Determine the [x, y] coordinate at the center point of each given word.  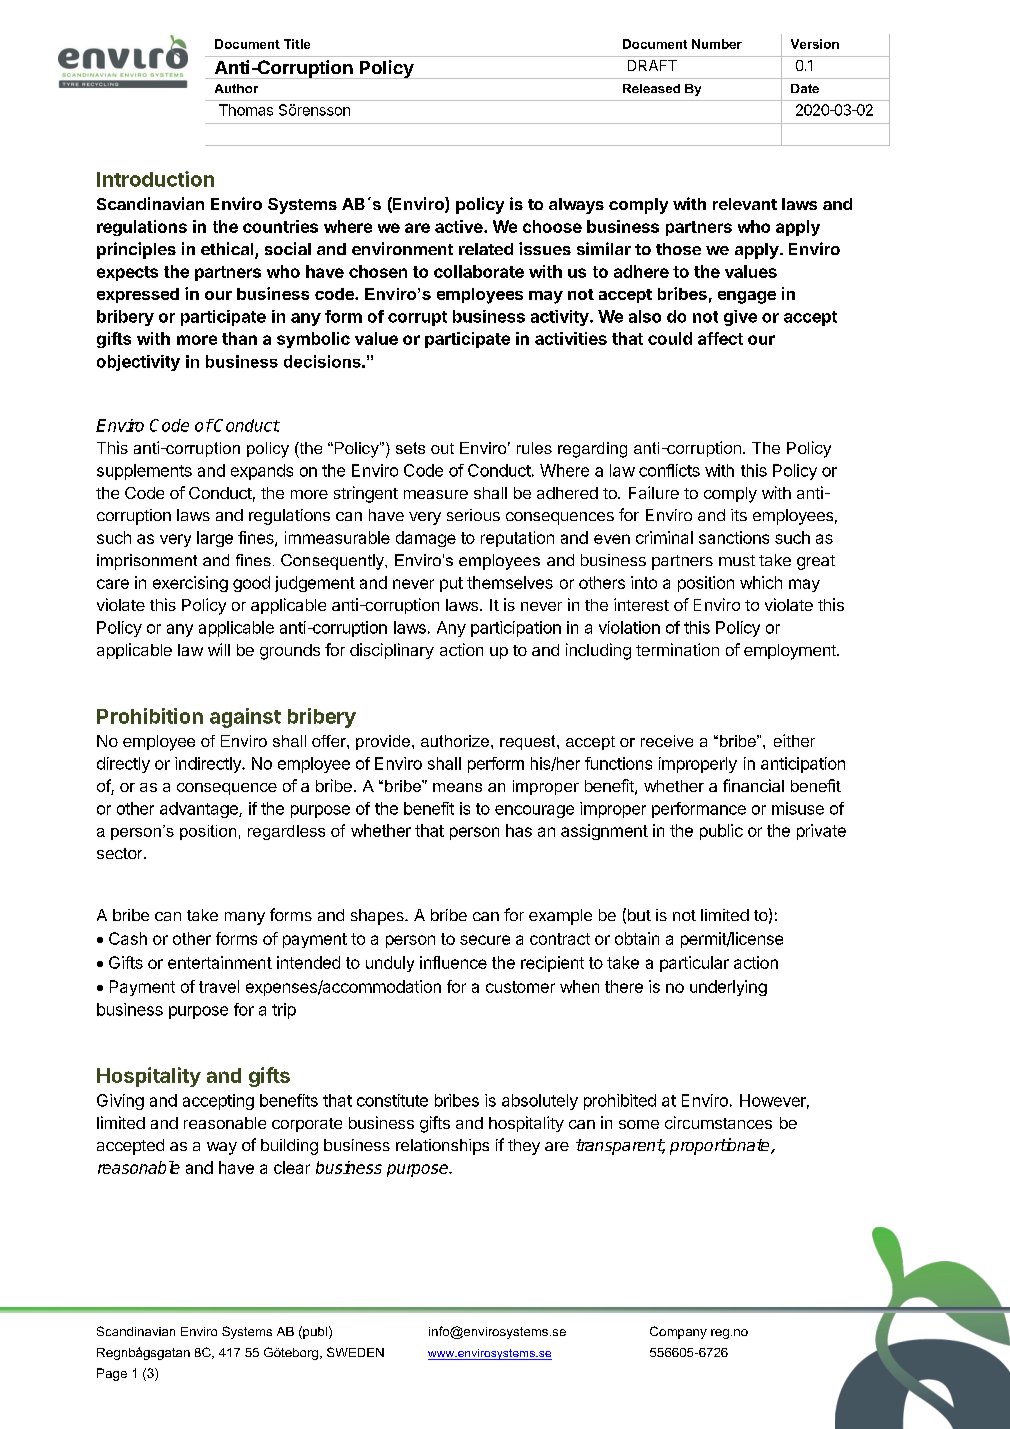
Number [717, 44]
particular [694, 964]
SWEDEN [355, 1352]
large [215, 539]
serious [473, 515]
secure [485, 940]
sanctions [734, 537]
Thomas [246, 110]
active [460, 226]
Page [112, 1374]
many [245, 918]
